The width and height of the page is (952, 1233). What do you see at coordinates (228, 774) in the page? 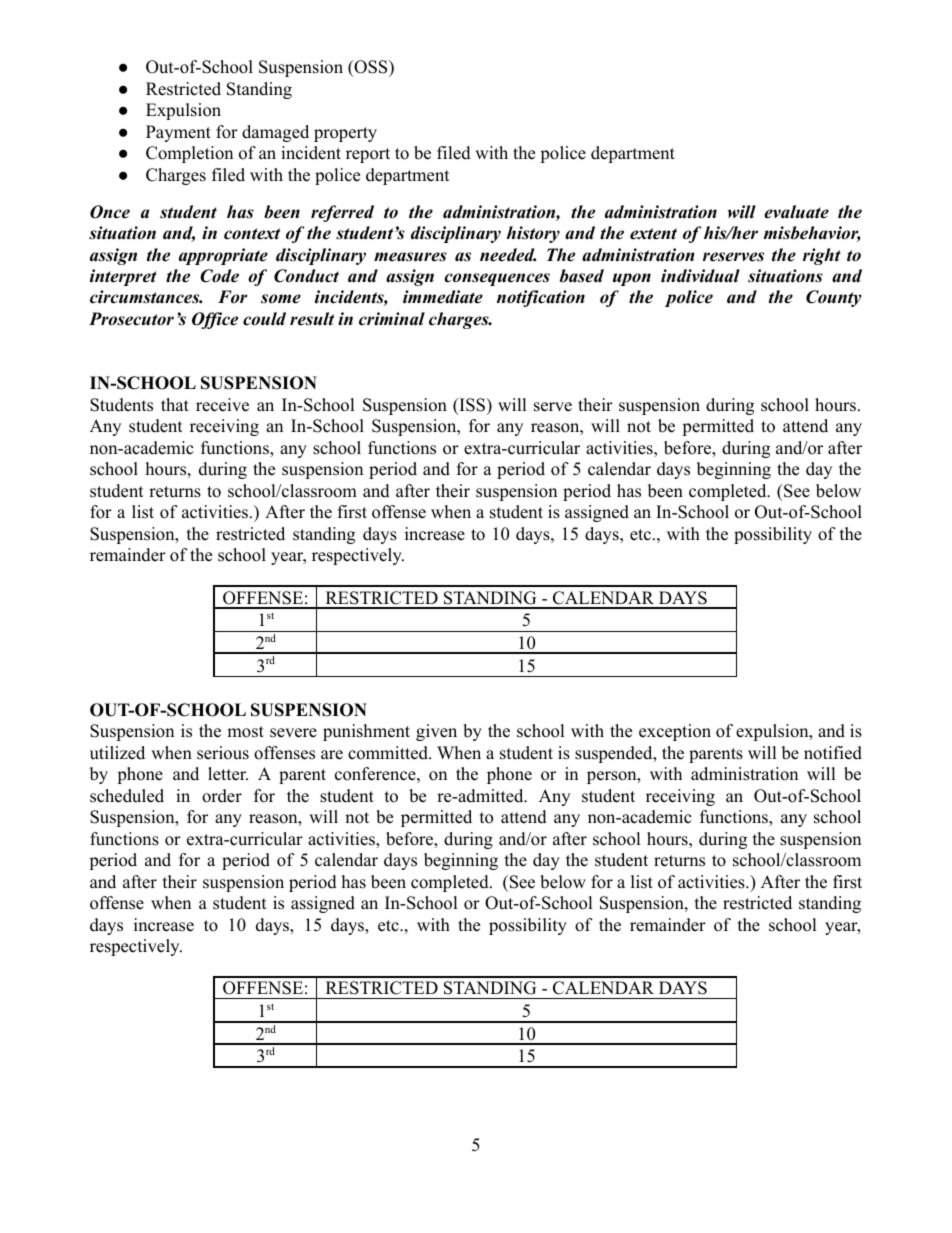
I see `letter` at bounding box center [228, 774].
